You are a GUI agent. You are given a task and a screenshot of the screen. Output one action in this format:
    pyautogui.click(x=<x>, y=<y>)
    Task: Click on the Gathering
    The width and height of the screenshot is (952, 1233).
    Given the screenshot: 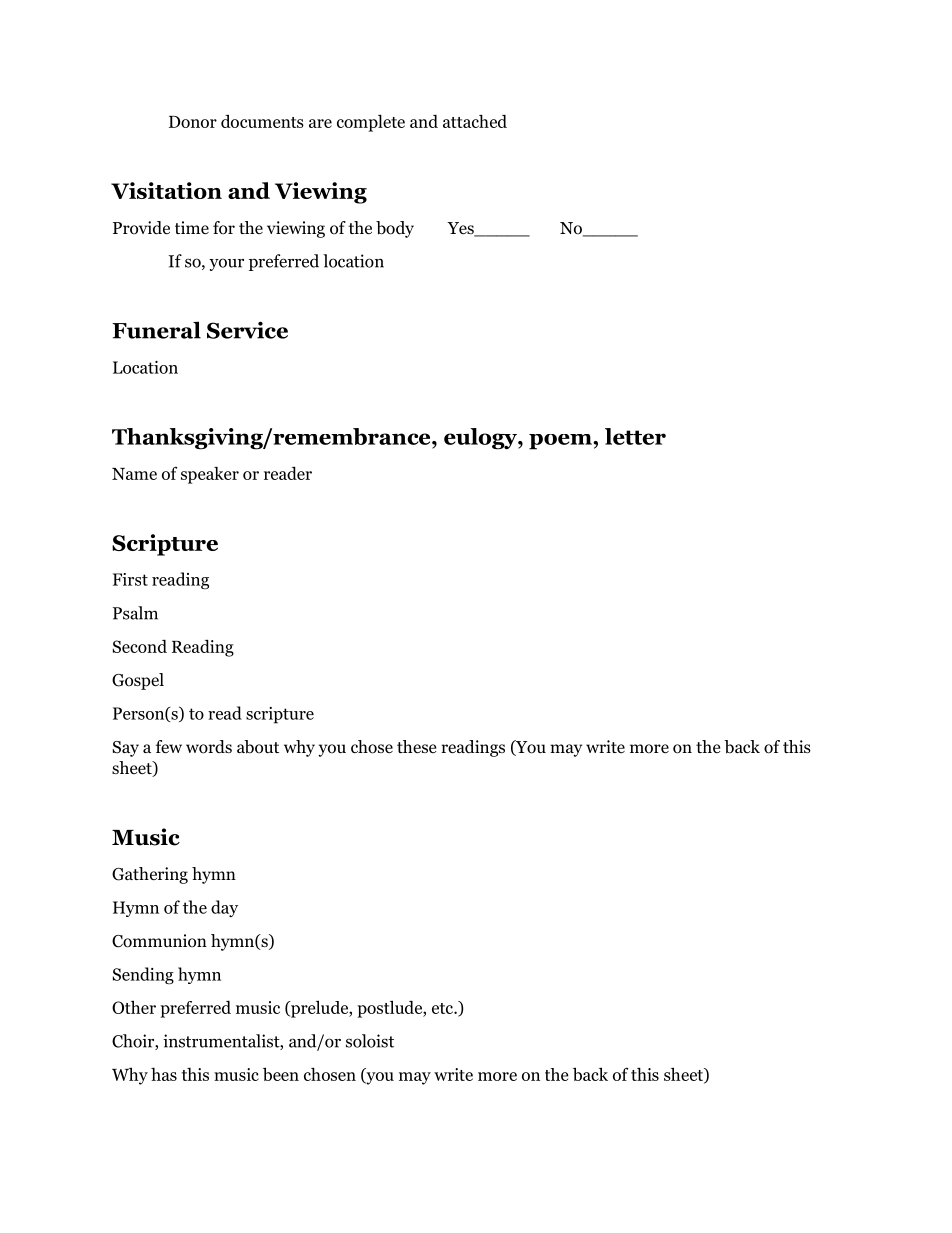 What is the action you would take?
    pyautogui.click(x=150, y=875)
